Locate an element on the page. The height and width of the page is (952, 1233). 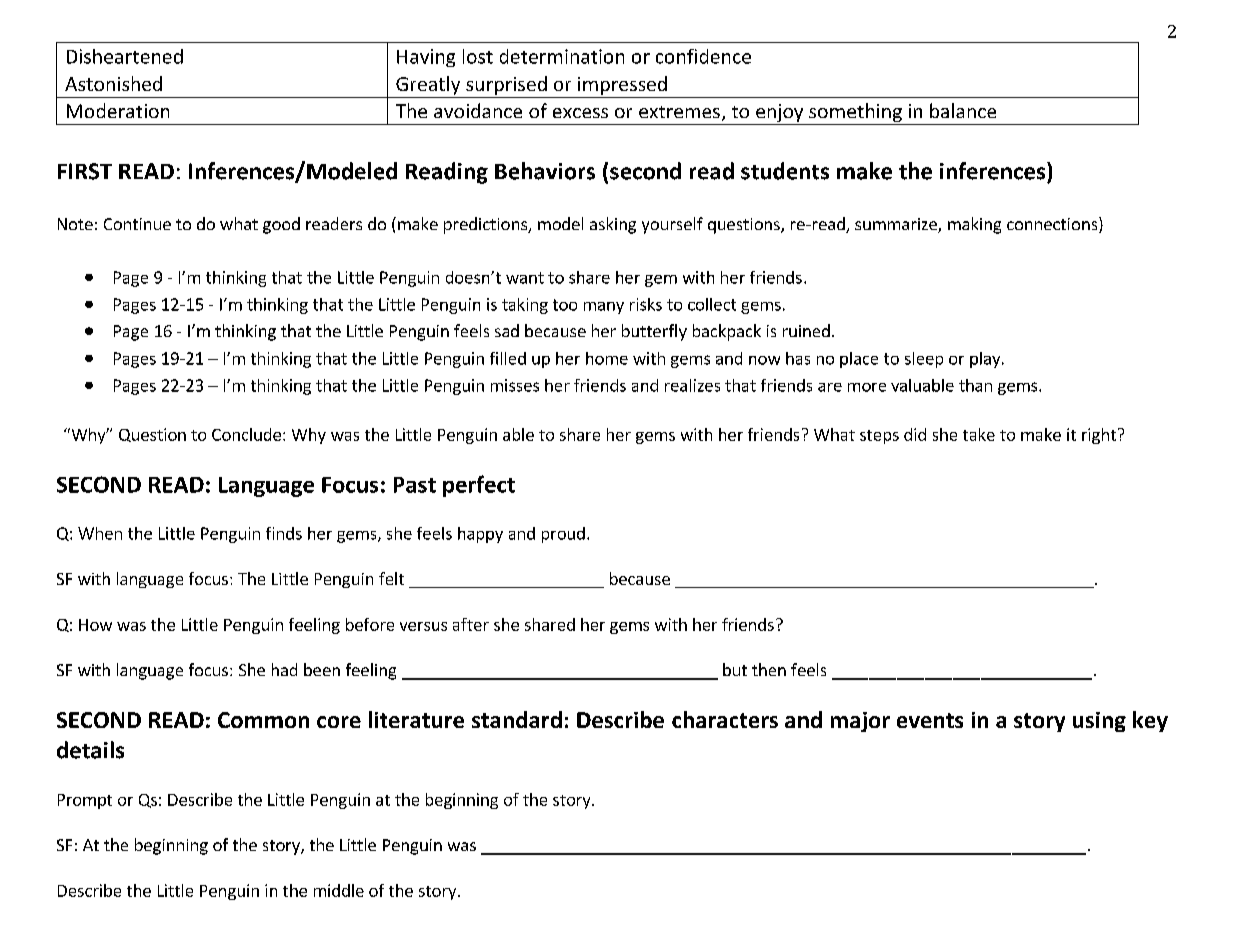
impressed is located at coordinates (622, 85).
